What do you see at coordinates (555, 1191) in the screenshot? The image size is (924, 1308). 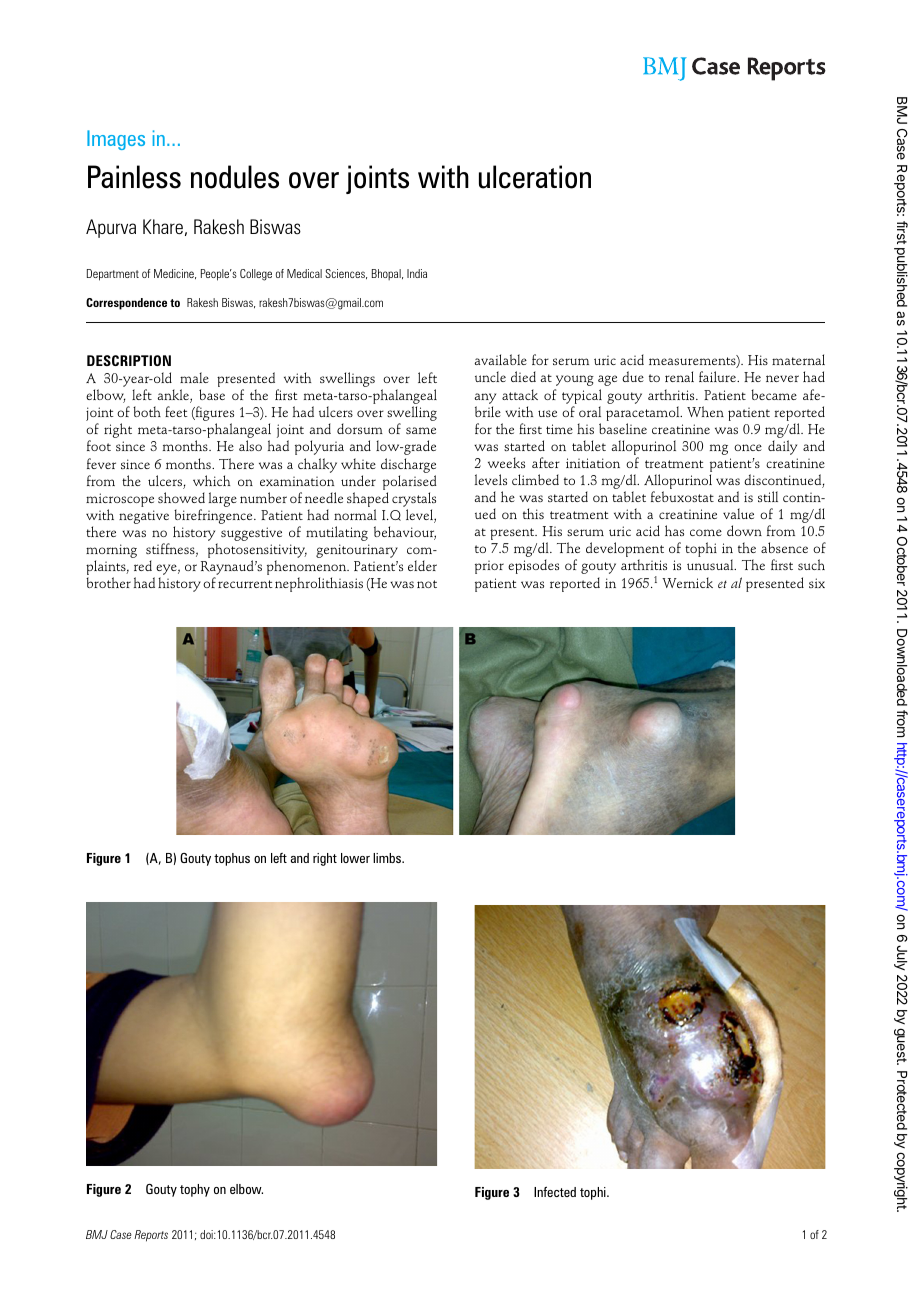 I see `Infected` at bounding box center [555, 1191].
